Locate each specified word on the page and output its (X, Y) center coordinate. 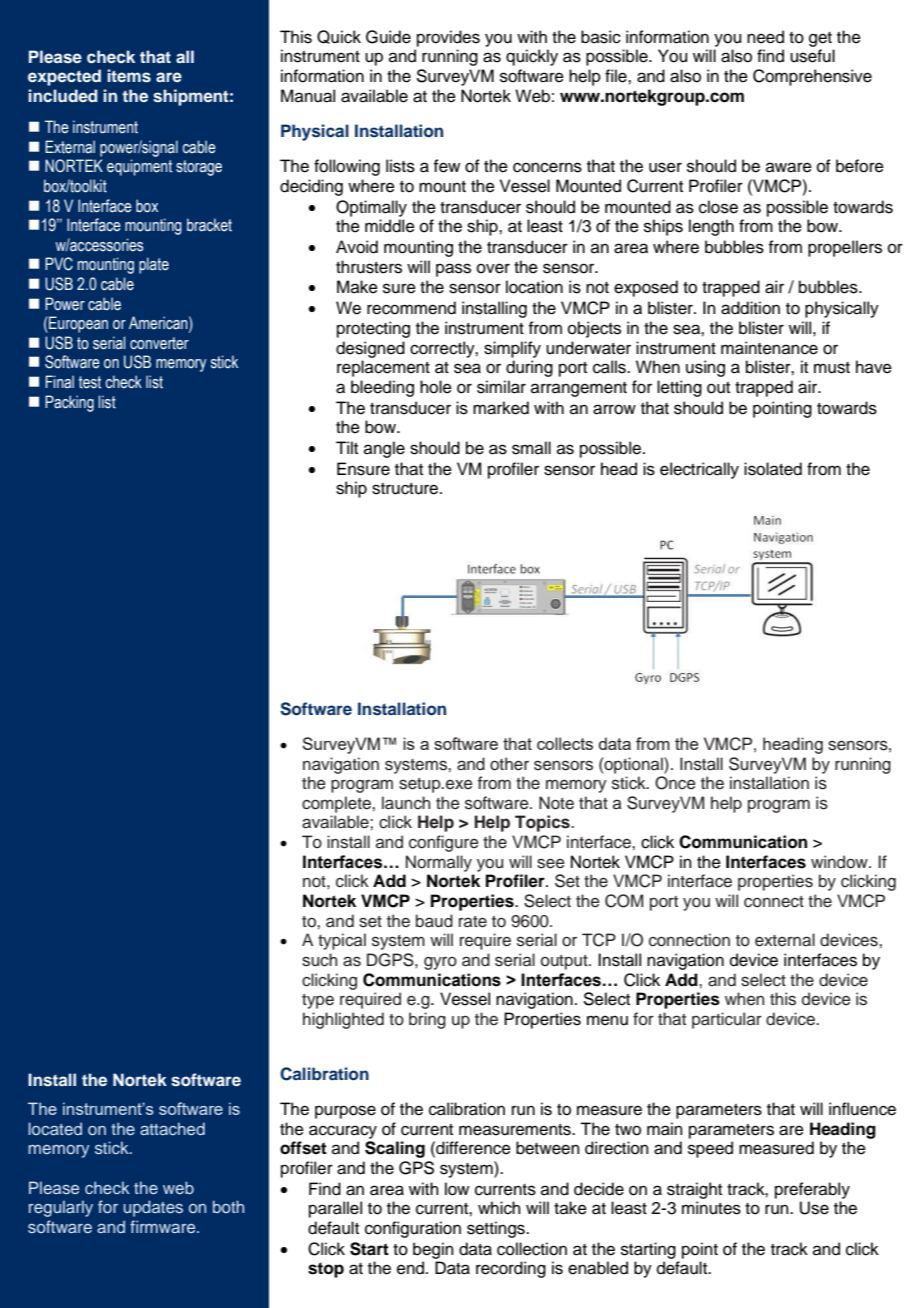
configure (444, 843)
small (531, 448)
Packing (69, 403)
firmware (164, 1226)
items (129, 76)
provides (448, 38)
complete (337, 804)
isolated (773, 469)
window (840, 862)
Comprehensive (812, 77)
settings (497, 1229)
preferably (812, 1190)
